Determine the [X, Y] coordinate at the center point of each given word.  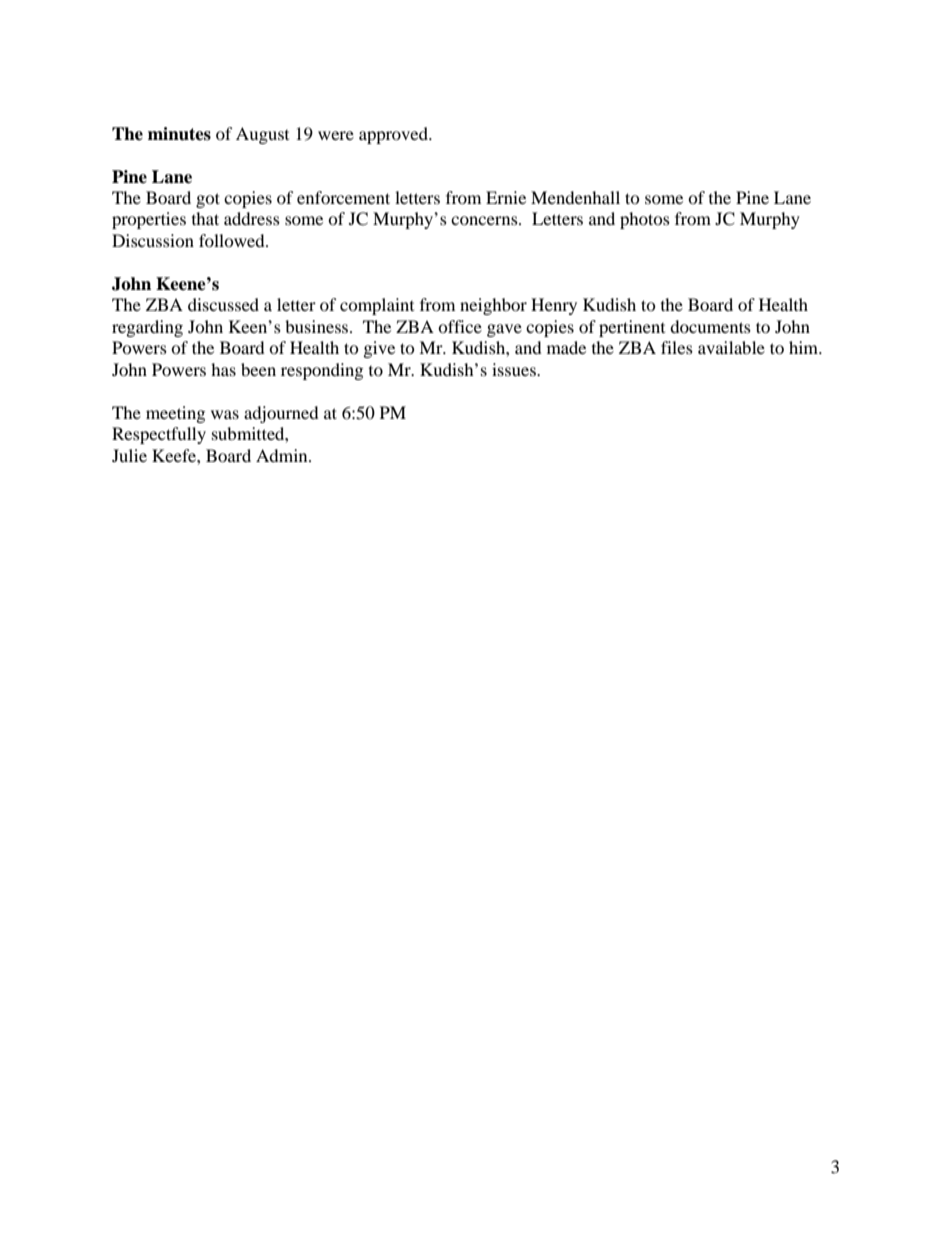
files [677, 347]
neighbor [493, 306]
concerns [485, 220]
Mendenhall [575, 197]
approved [395, 135]
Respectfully [159, 435]
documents [710, 326]
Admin [283, 455]
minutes [179, 134]
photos [645, 220]
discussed [223, 304]
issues [515, 369]
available [731, 347]
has [223, 369]
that [205, 218]
